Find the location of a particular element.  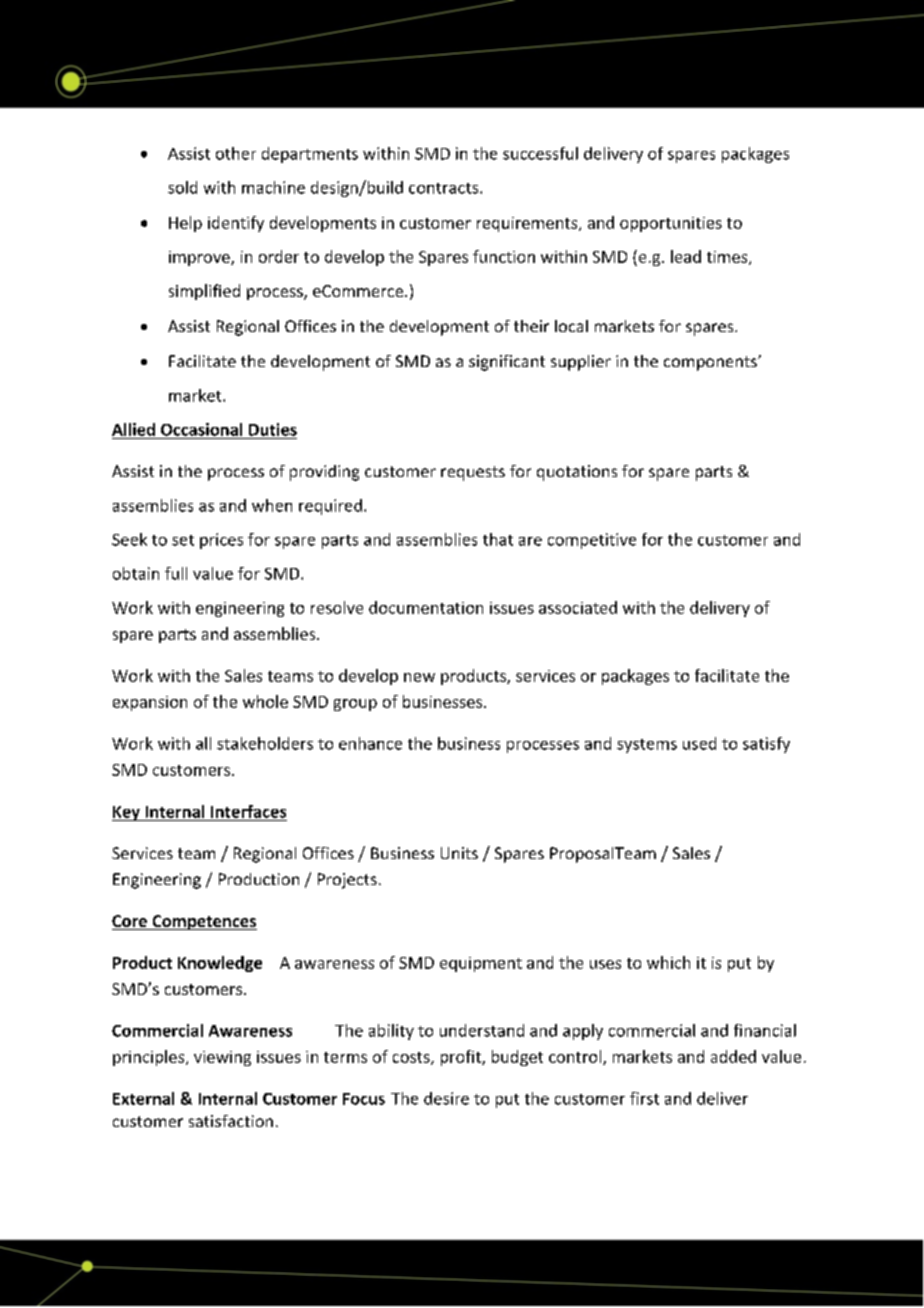

desire is located at coordinates (446, 1098).
